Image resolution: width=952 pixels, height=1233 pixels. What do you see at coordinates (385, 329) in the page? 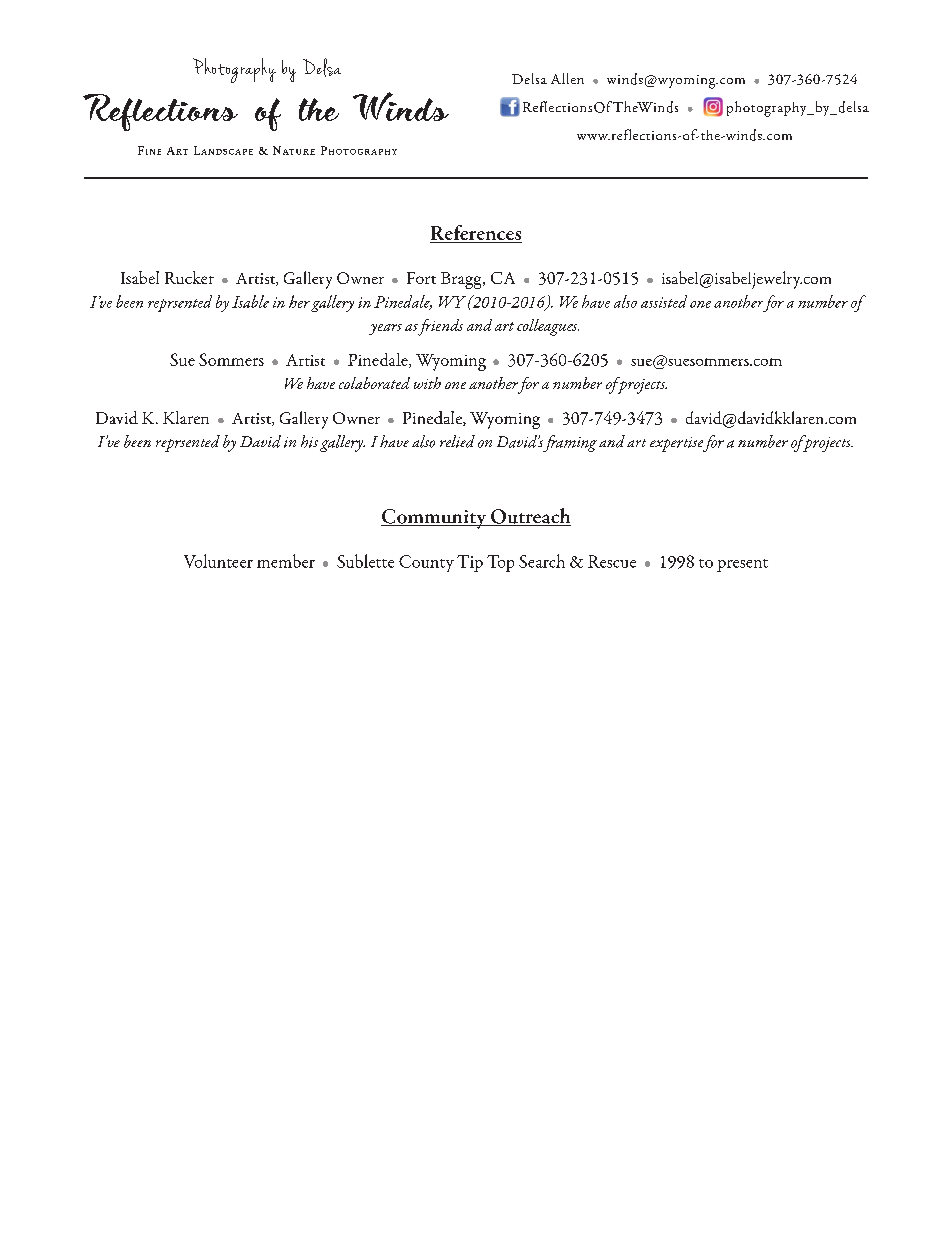
I see `years` at bounding box center [385, 329].
